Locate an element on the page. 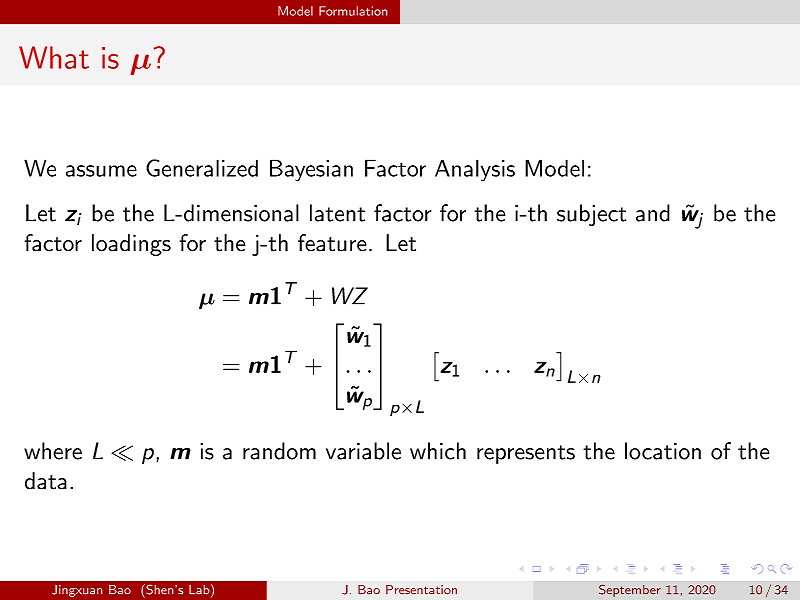 The image size is (800, 600). What is located at coordinates (54, 57).
